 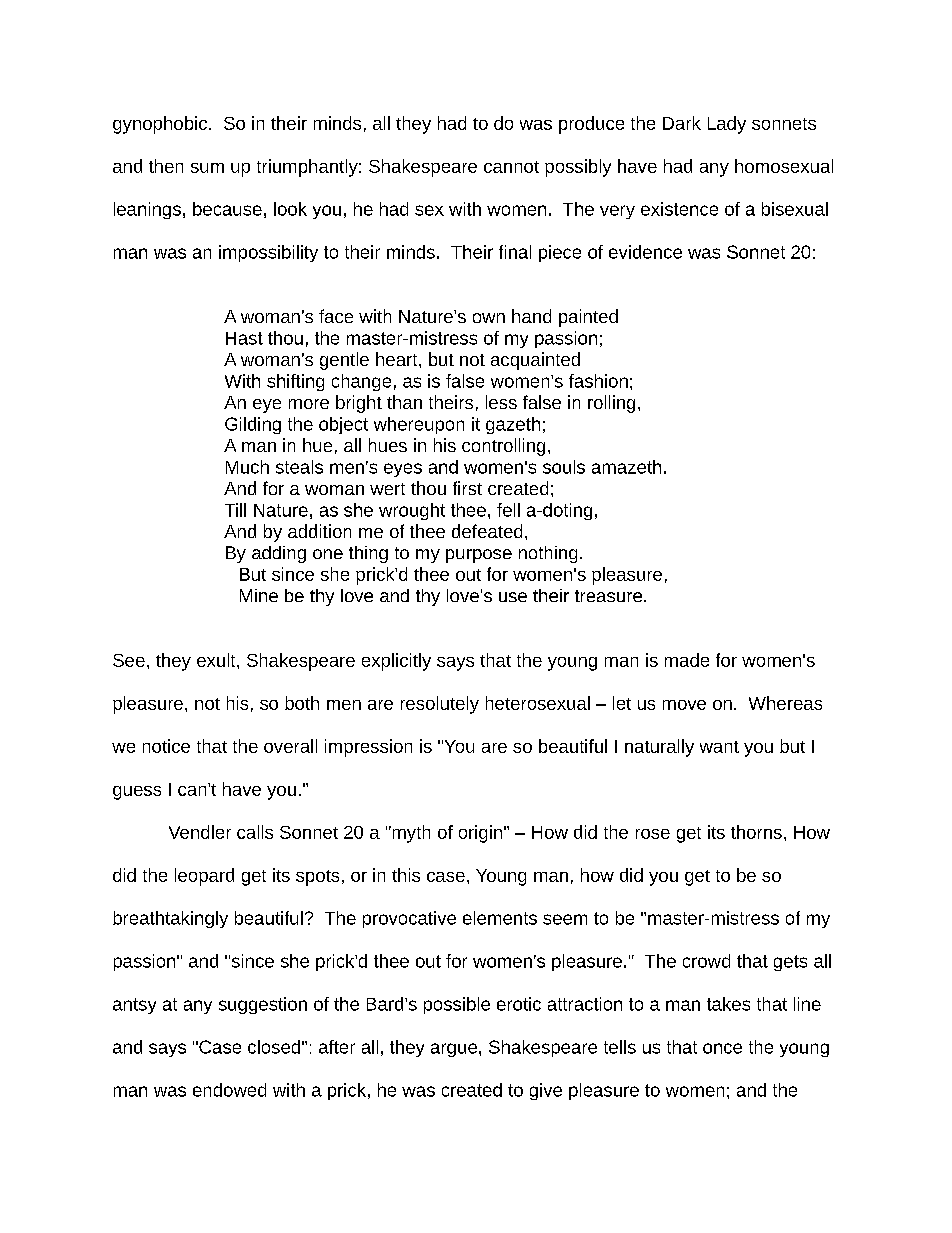 What do you see at coordinates (511, 167) in the screenshot?
I see `cannot` at bounding box center [511, 167].
